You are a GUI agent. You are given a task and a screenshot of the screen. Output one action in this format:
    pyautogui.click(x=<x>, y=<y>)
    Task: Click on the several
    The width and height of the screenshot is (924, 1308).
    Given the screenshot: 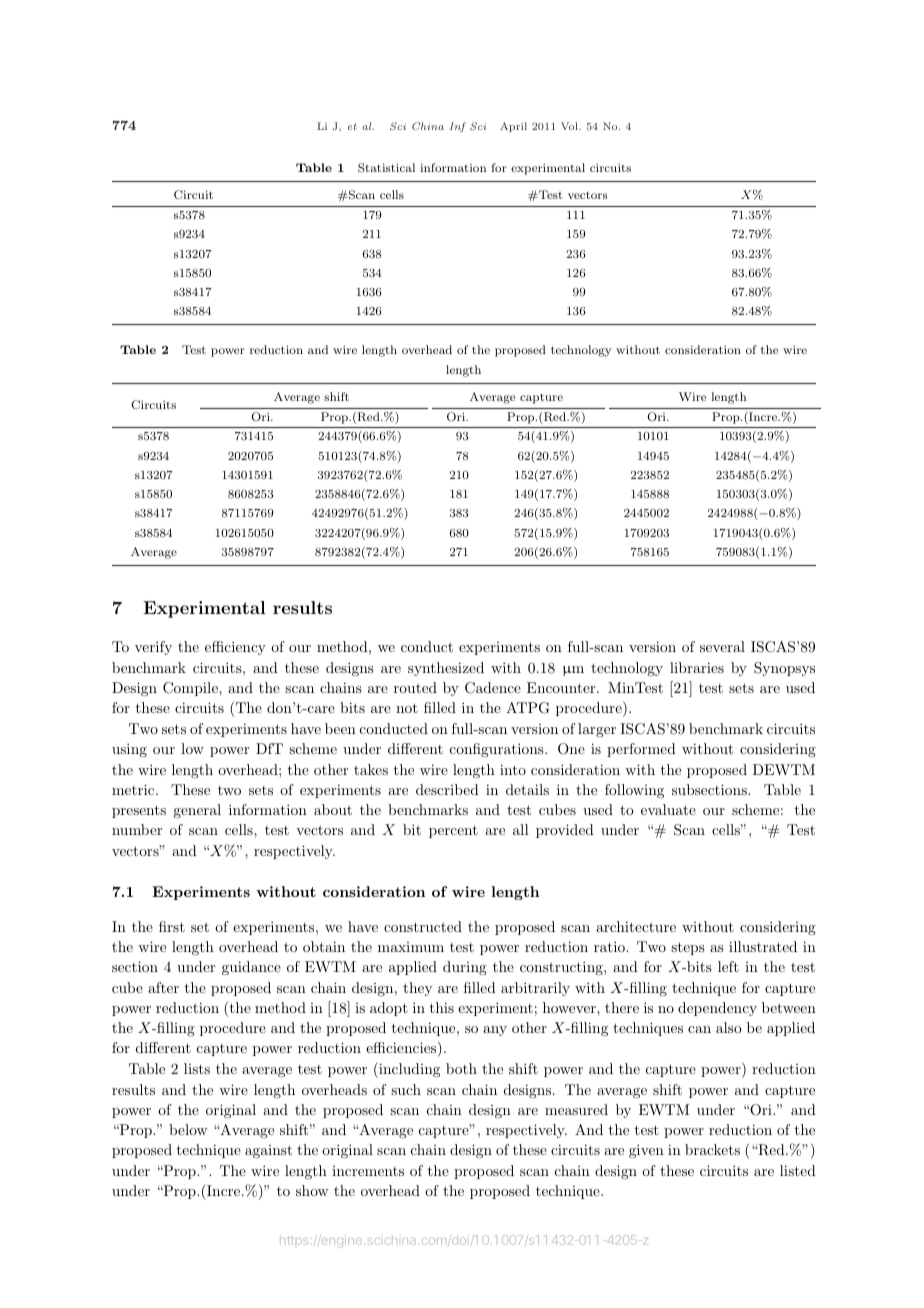 What is the action you would take?
    pyautogui.click(x=722, y=646)
